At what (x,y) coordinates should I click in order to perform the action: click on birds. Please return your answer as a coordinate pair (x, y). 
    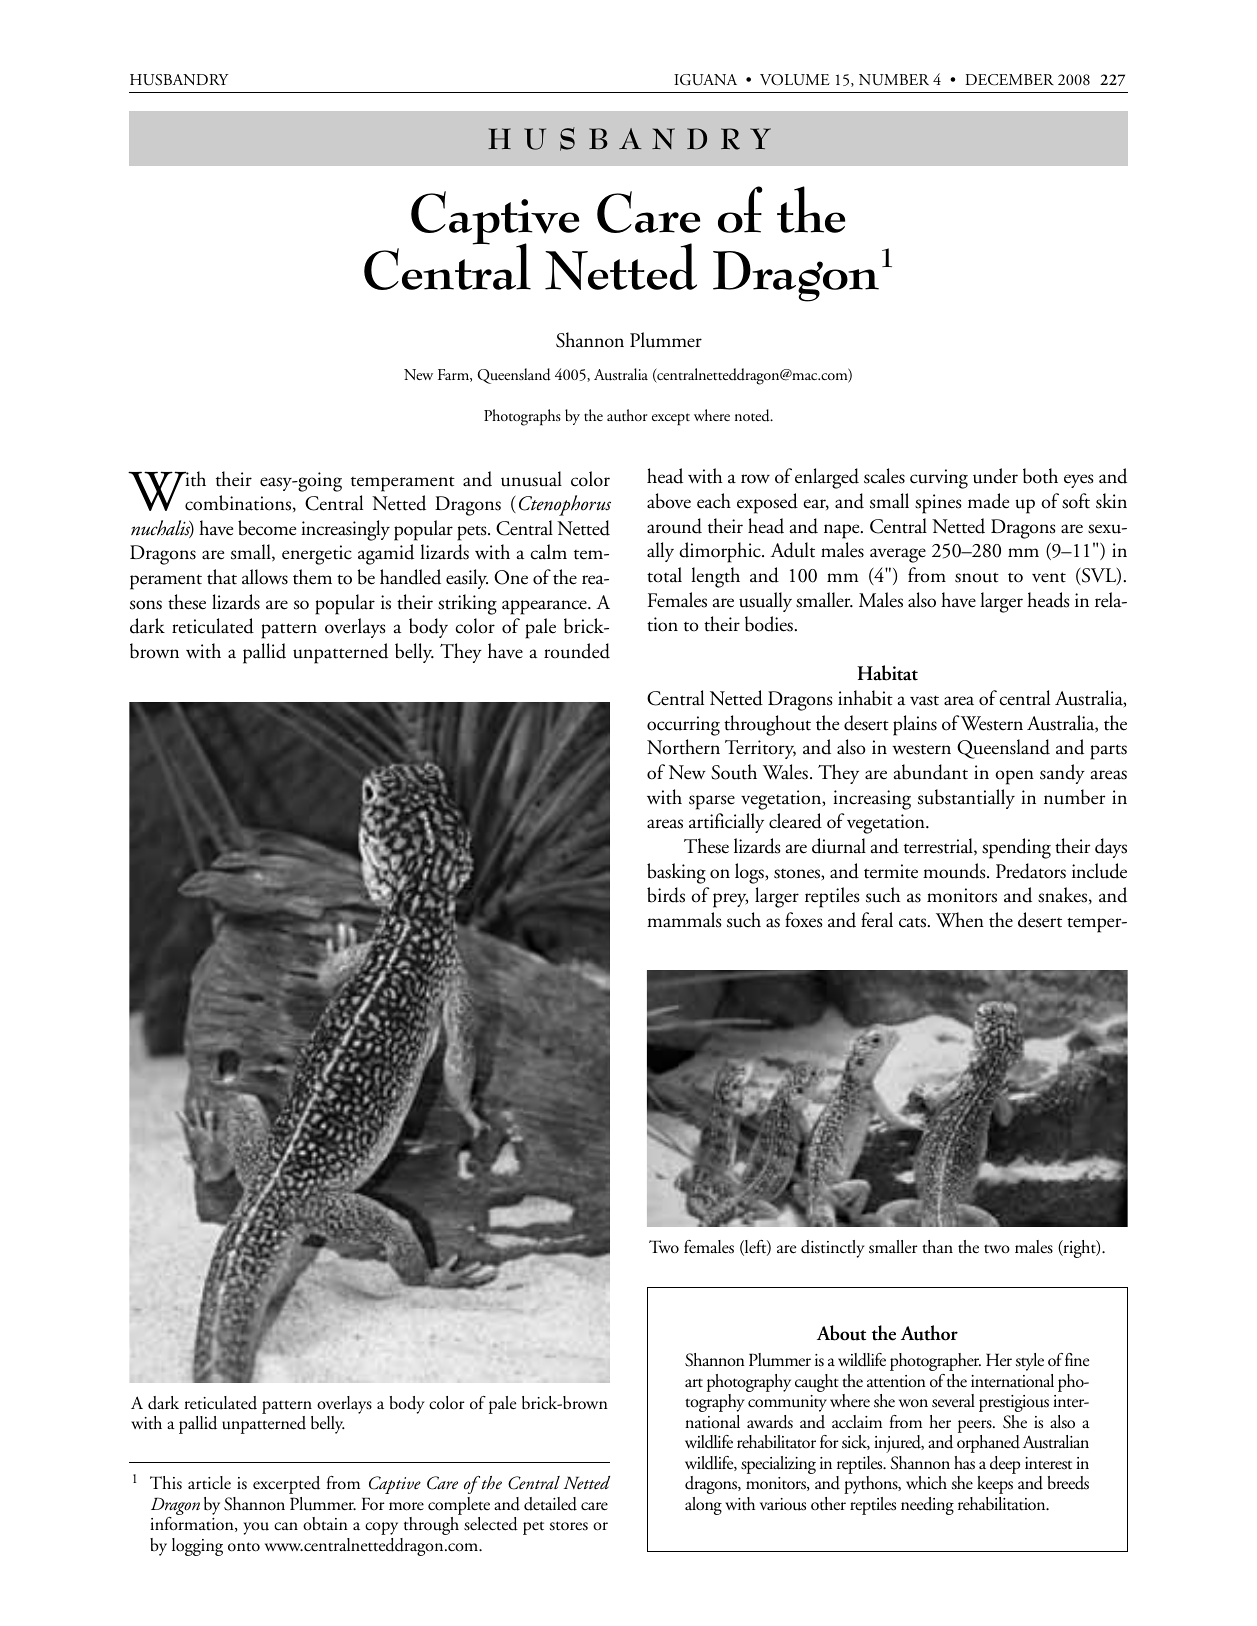
    Looking at the image, I should click on (666, 895).
